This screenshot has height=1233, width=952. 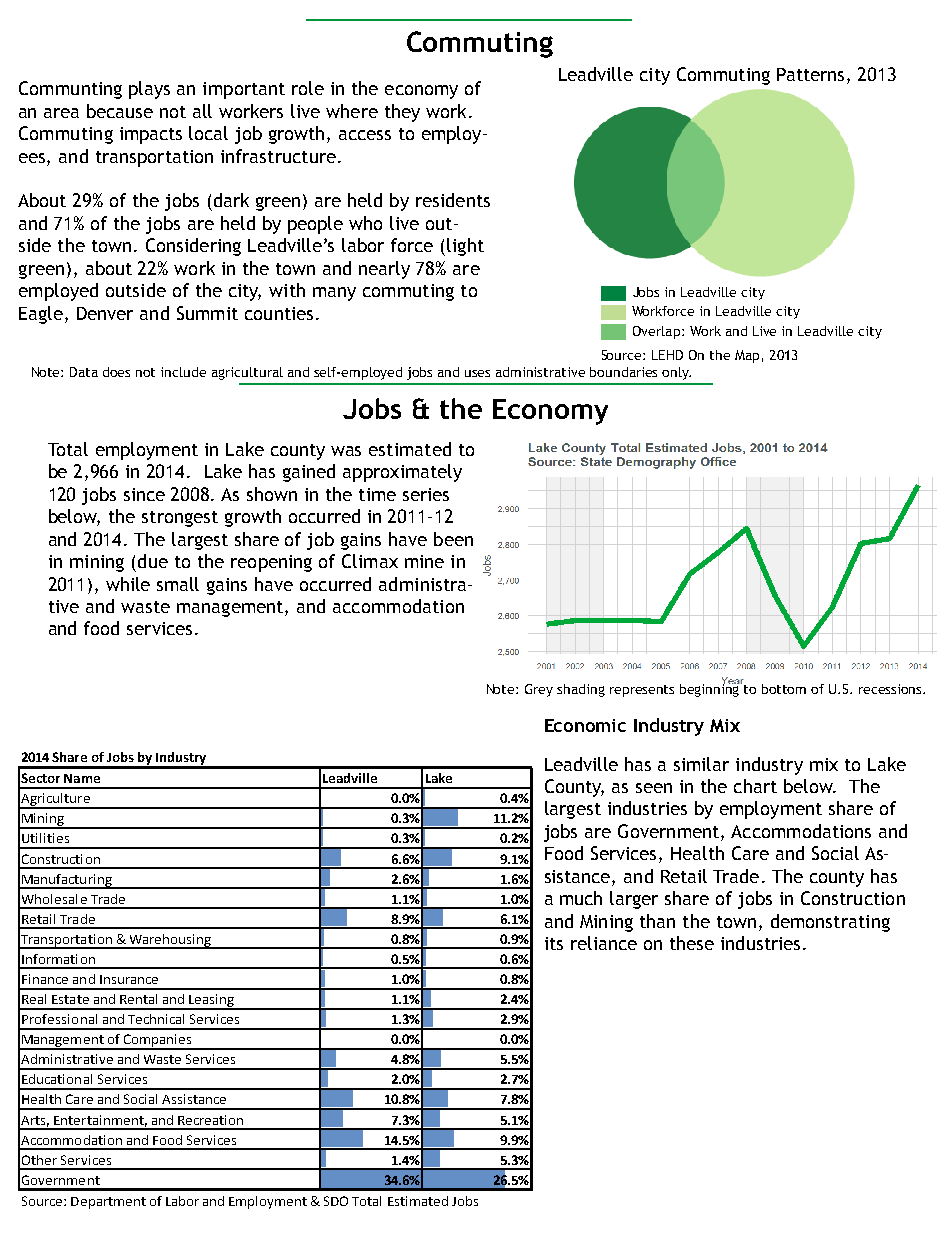 What do you see at coordinates (120, 111) in the screenshot?
I see `because` at bounding box center [120, 111].
